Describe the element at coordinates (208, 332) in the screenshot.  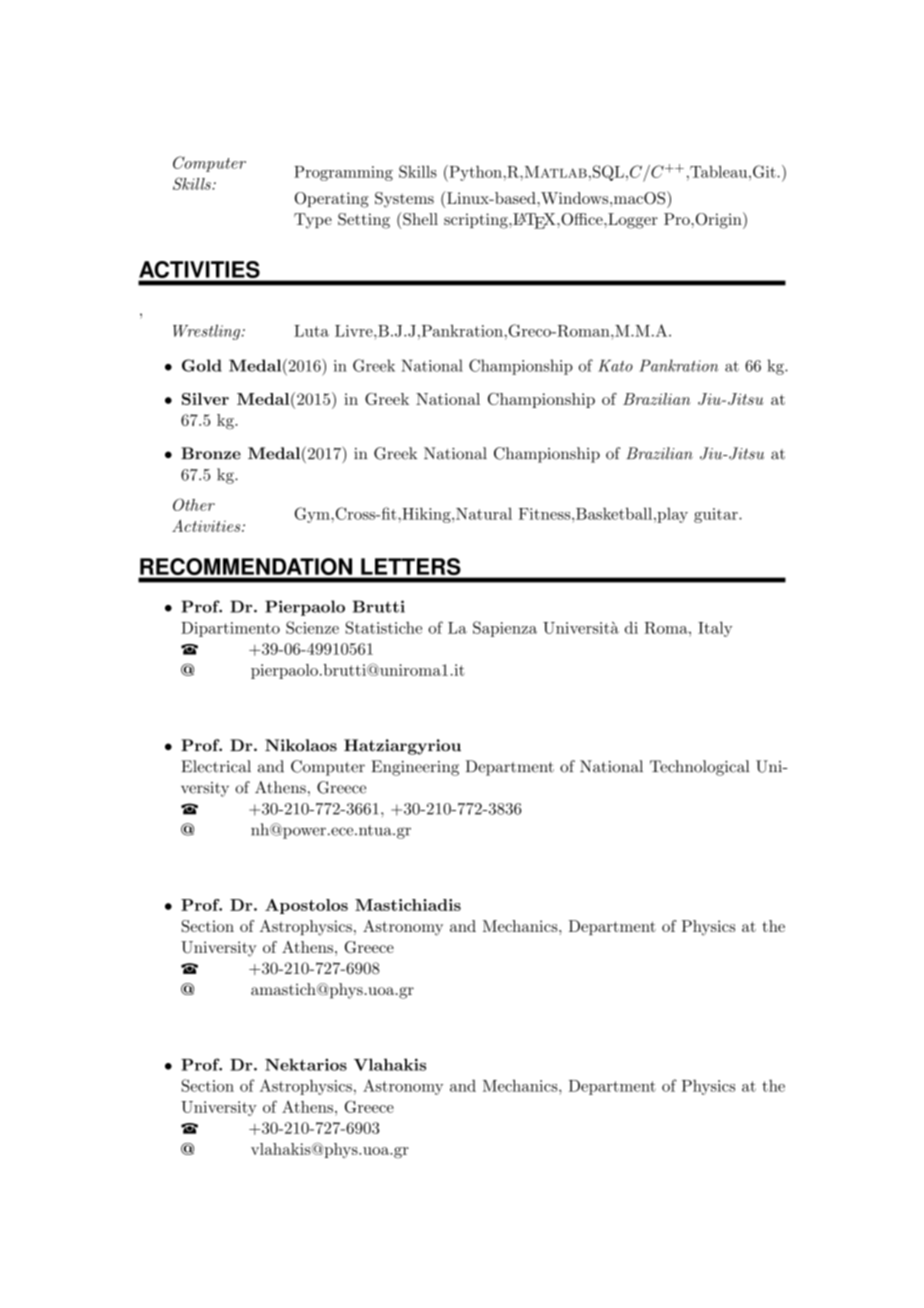
I see `Wrestling` at that location.
